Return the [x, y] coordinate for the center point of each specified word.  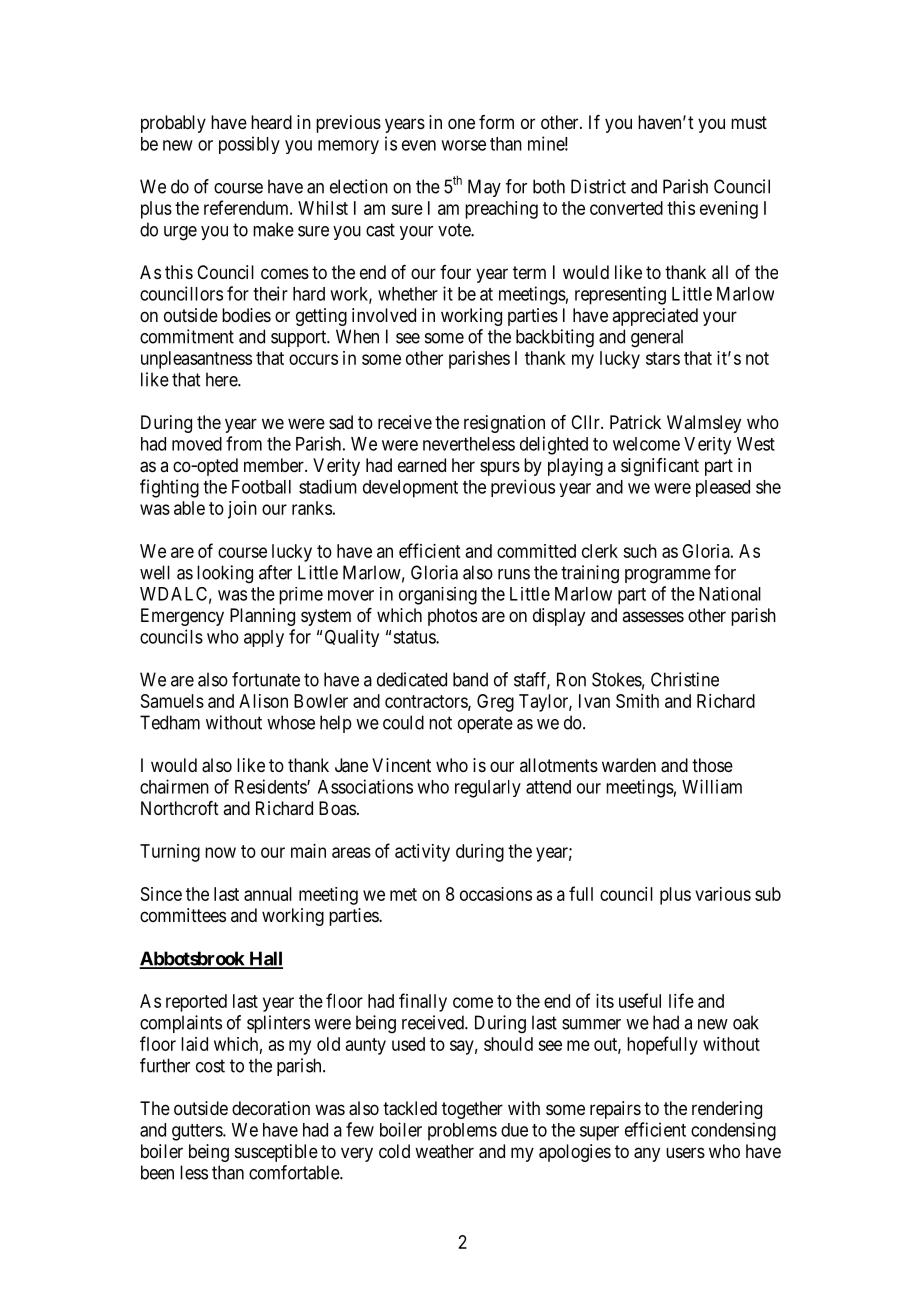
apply [264, 638]
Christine [685, 679]
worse [463, 145]
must [749, 122]
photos [452, 617]
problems [462, 1132]
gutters [198, 1132]
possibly [249, 145]
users [685, 1152]
